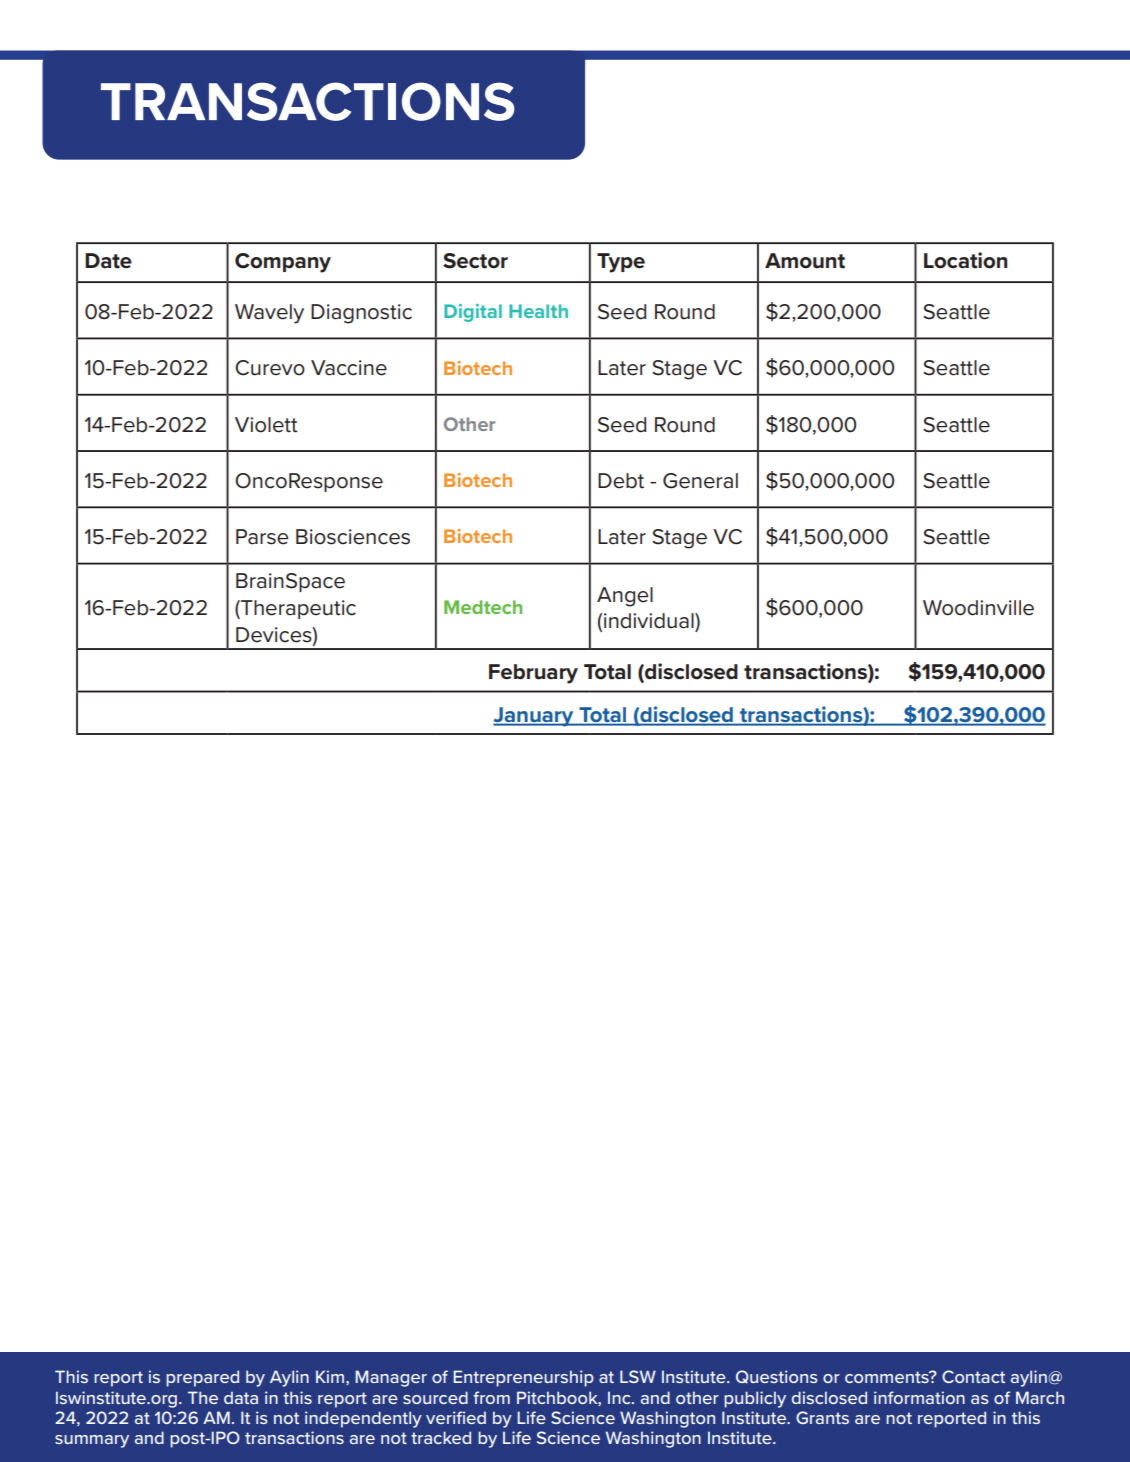  What do you see at coordinates (965, 260) in the screenshot?
I see `Location` at bounding box center [965, 260].
